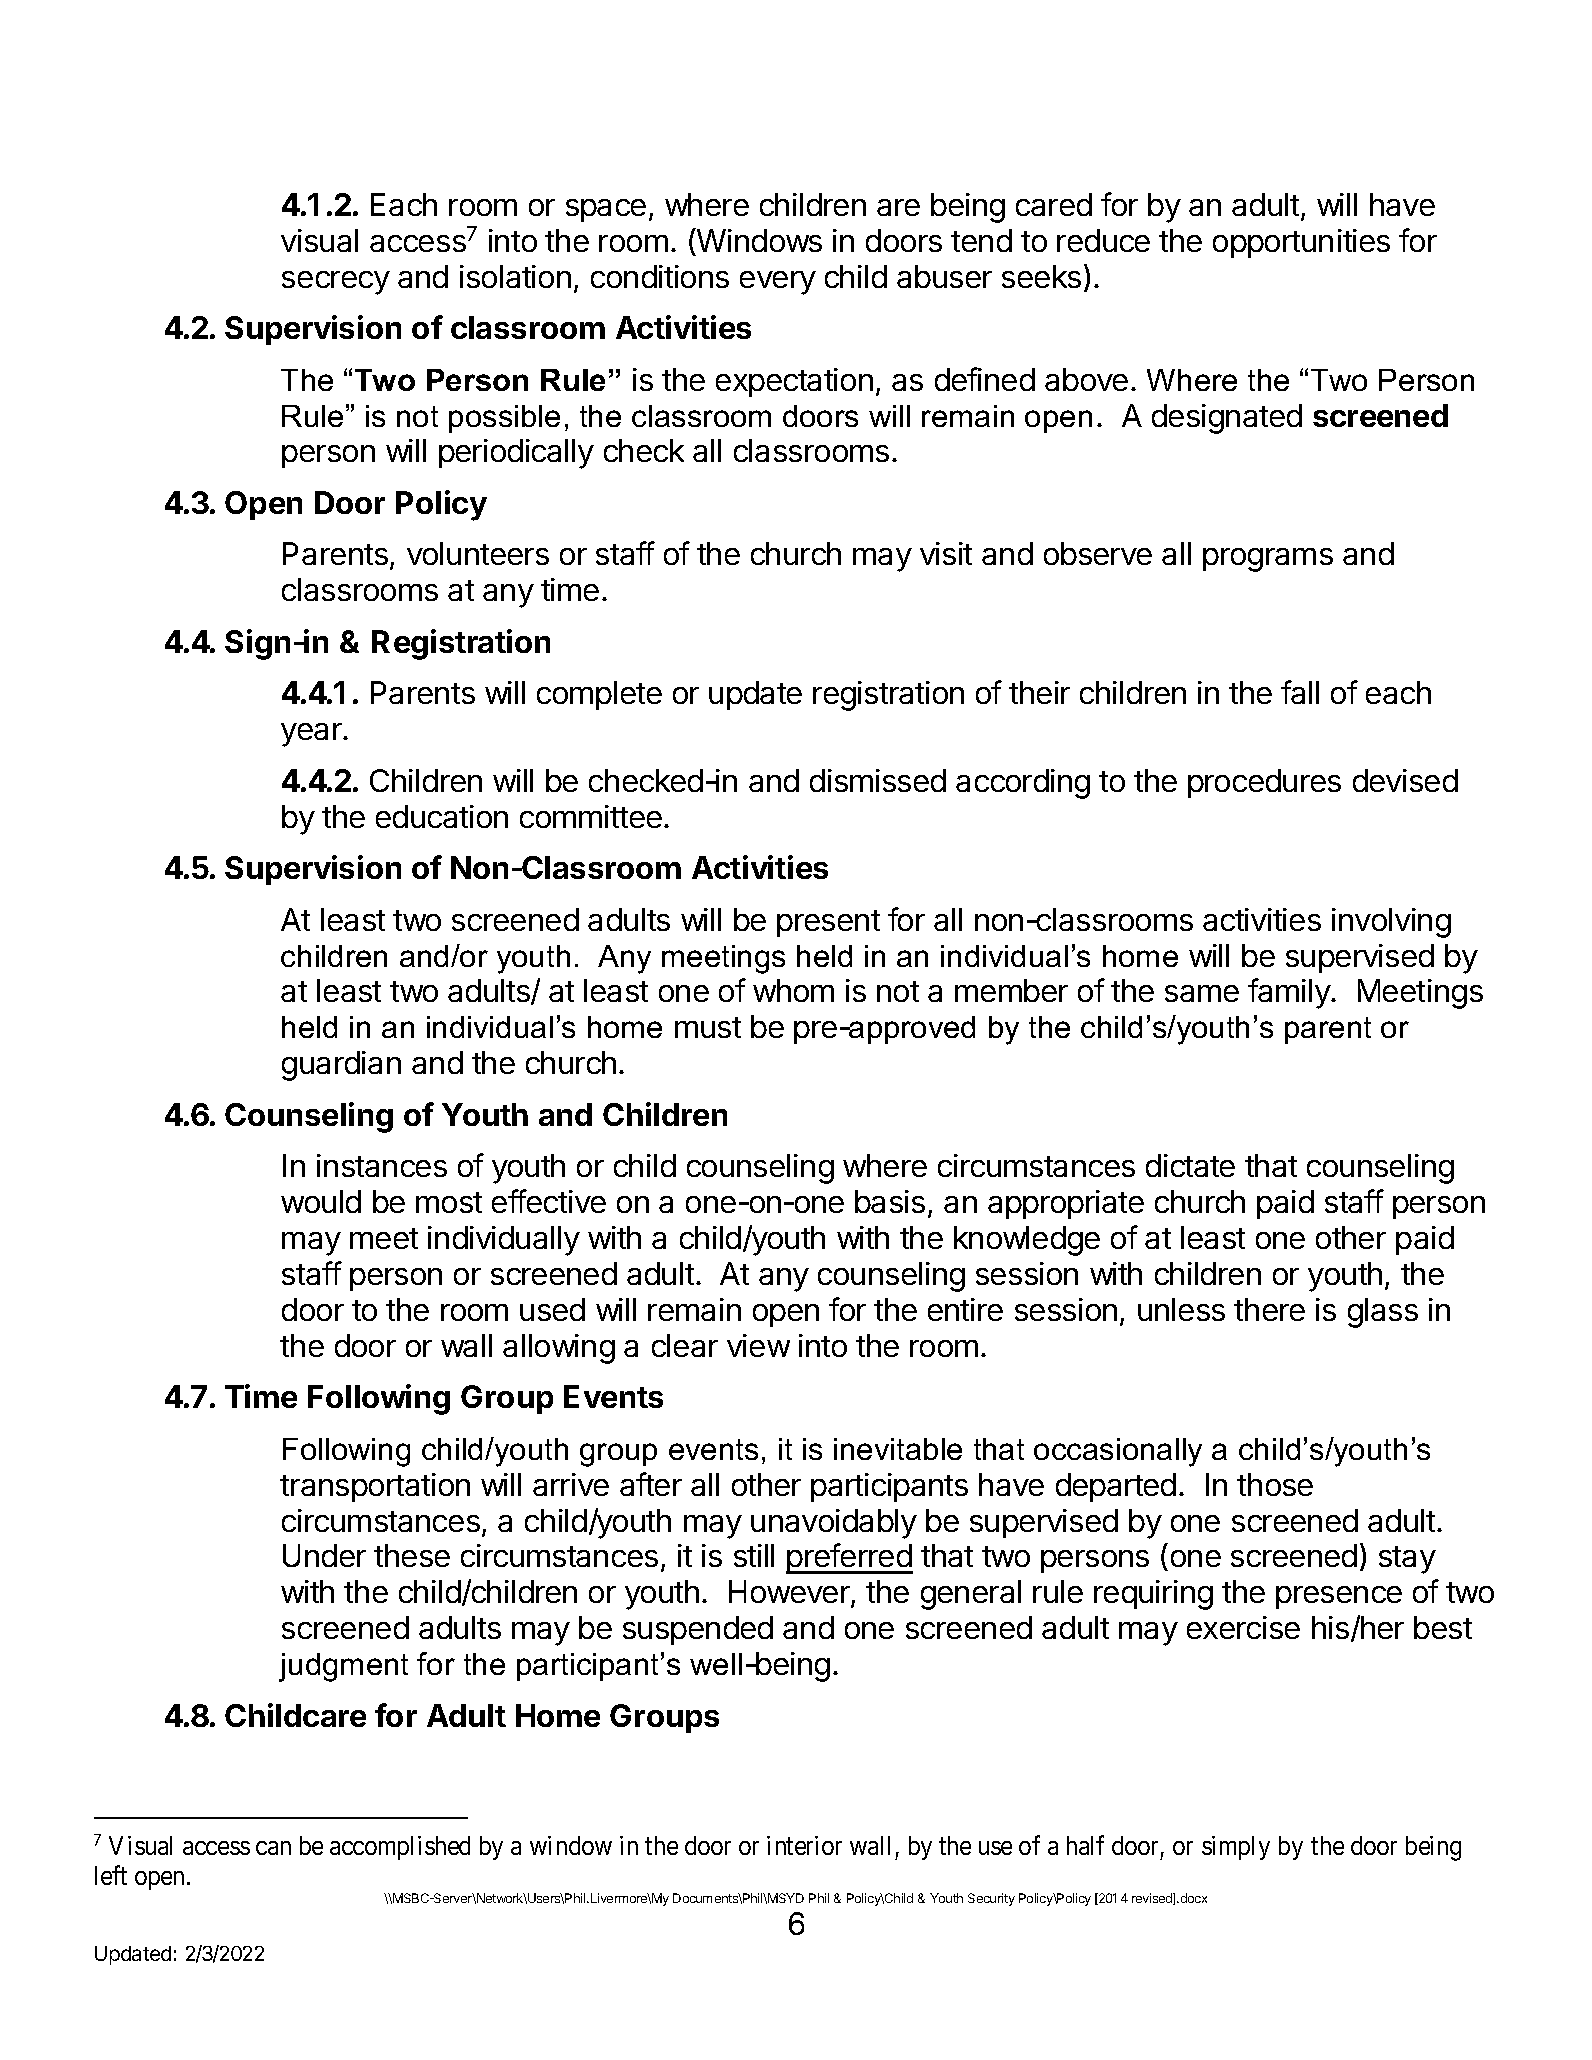 Image resolution: width=1592 pixels, height=2060 pixels. Describe the element at coordinates (273, 1848) in the screenshot. I see `can` at that location.
